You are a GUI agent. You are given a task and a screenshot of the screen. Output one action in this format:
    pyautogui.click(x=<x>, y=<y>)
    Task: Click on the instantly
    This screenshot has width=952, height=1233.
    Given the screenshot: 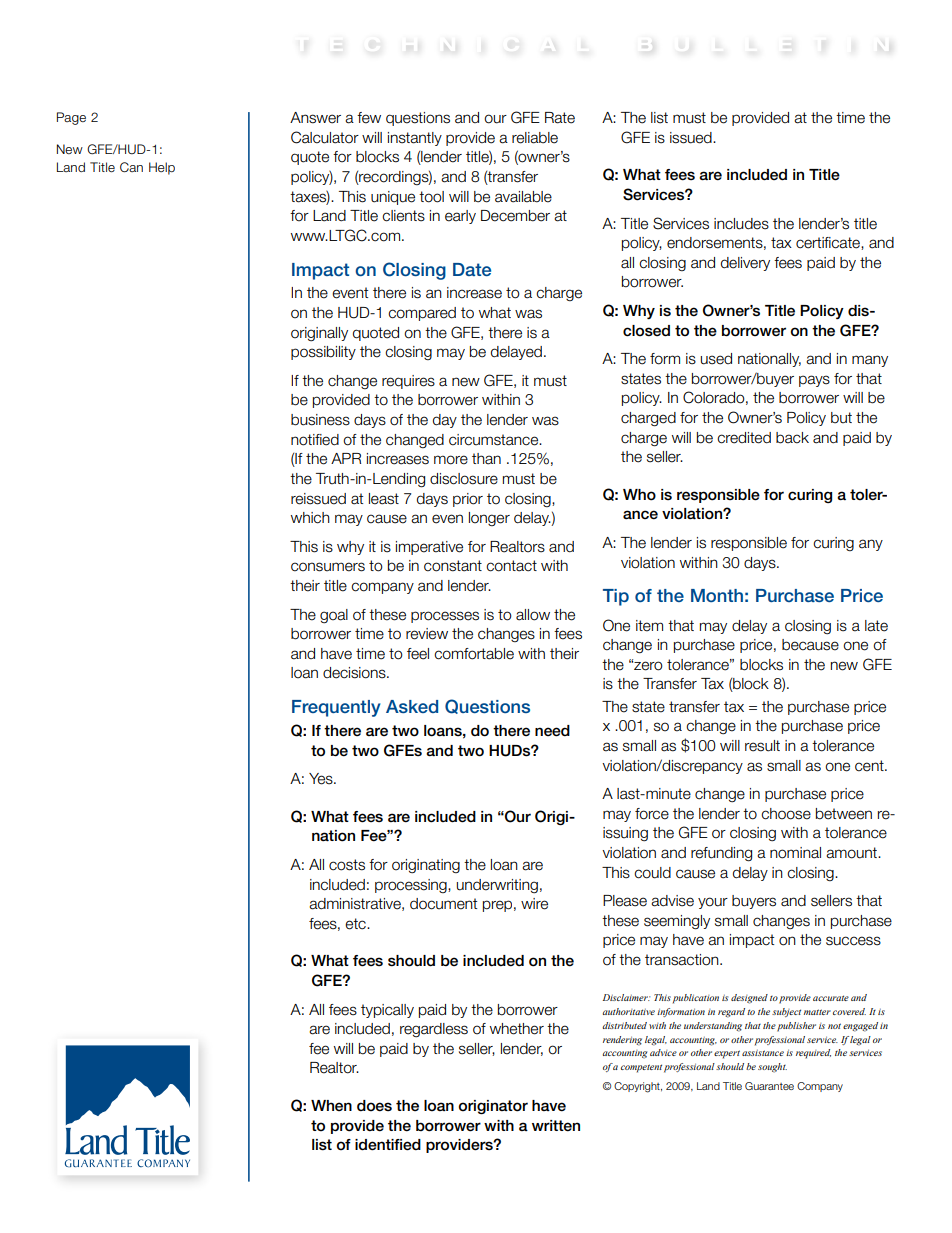 What is the action you would take?
    pyautogui.click(x=415, y=139)
